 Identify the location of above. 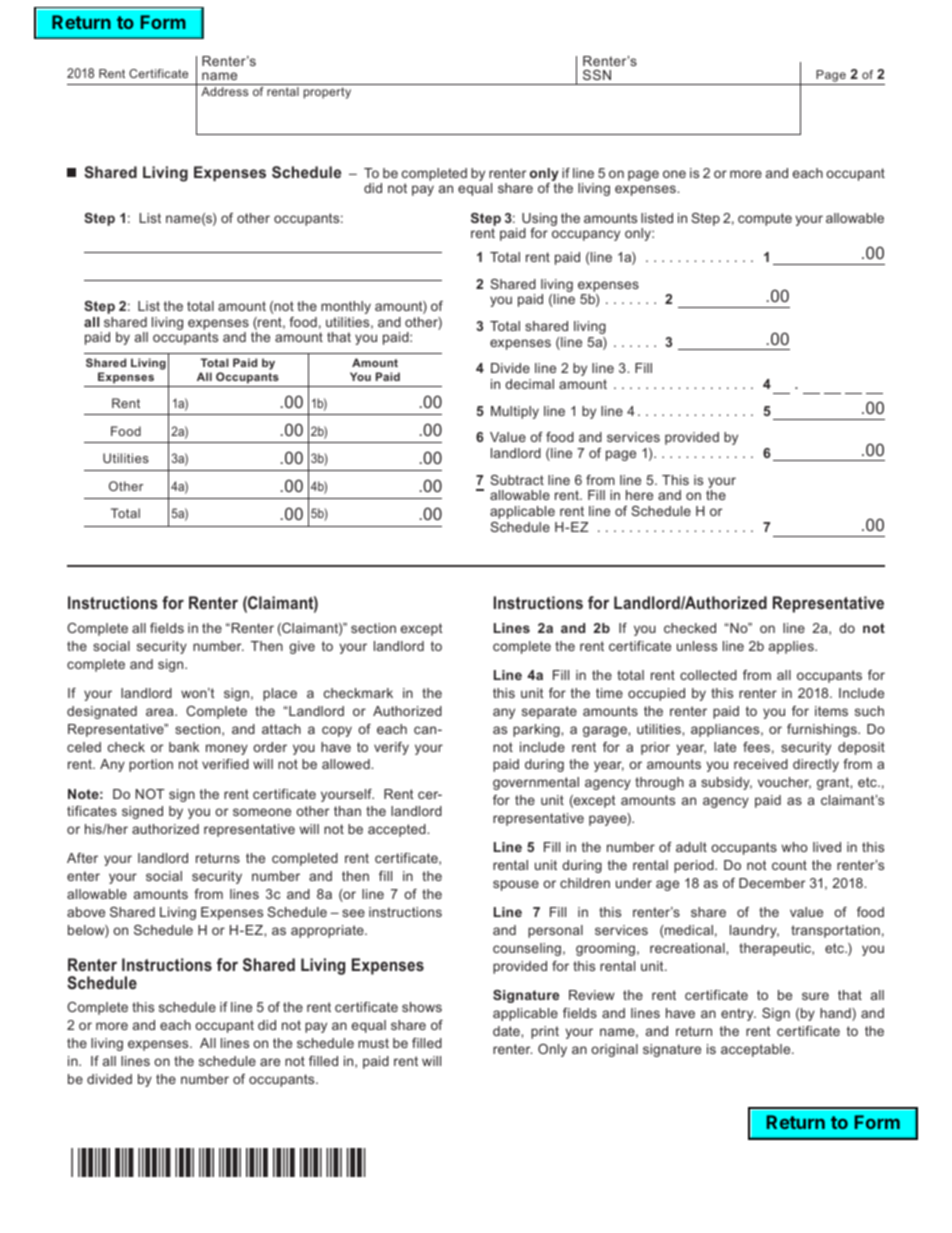
(86, 912).
